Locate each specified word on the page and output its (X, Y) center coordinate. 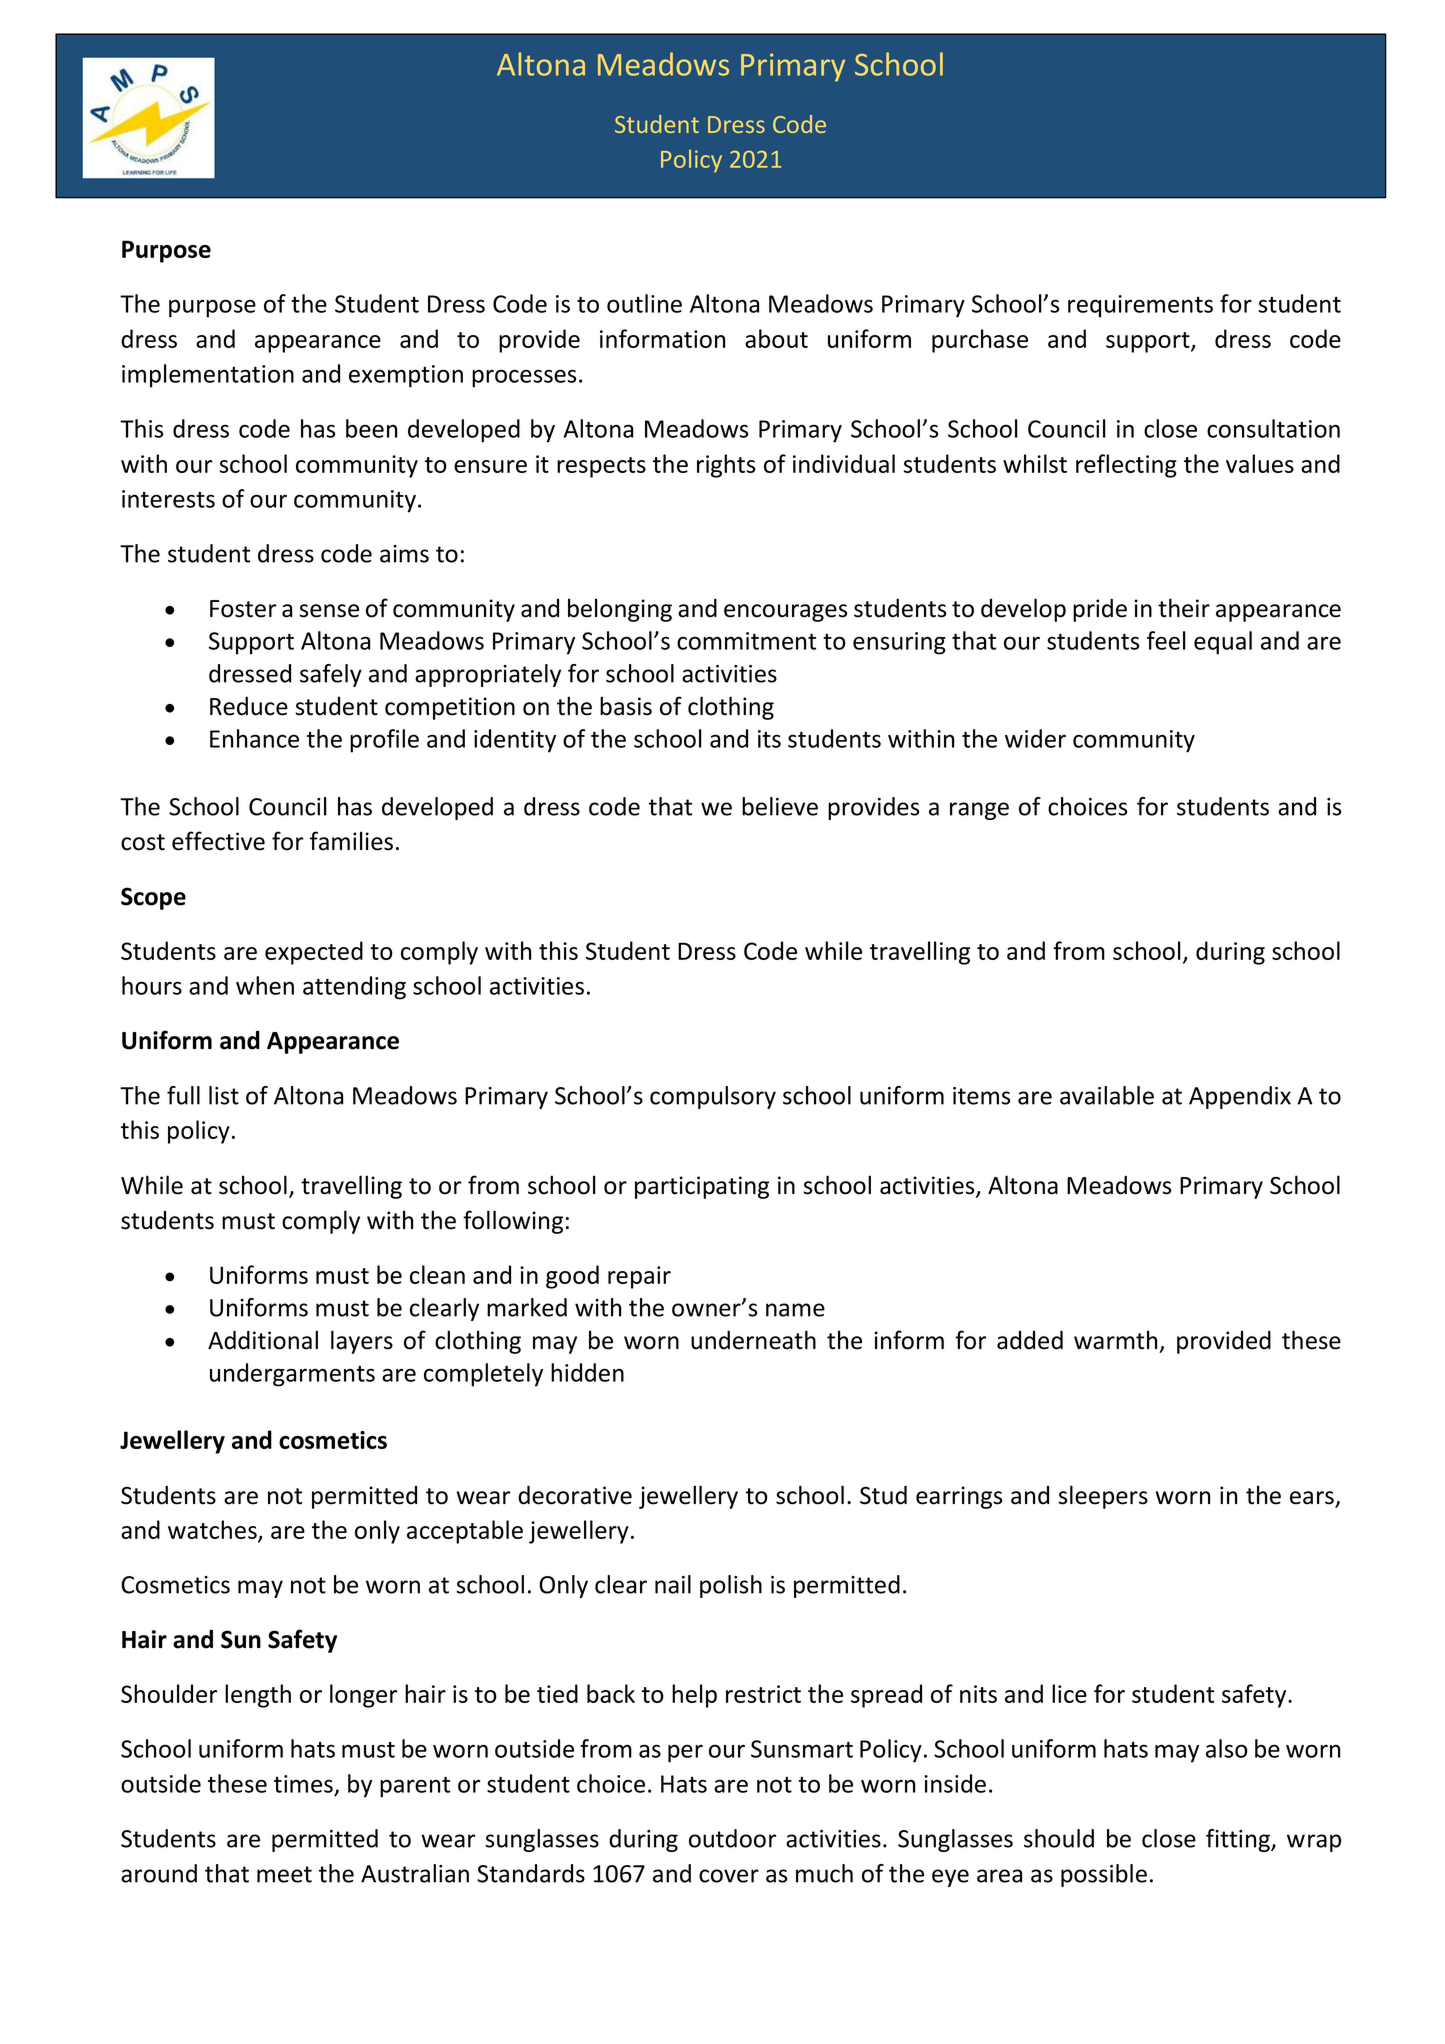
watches (213, 1531)
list (224, 1095)
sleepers (1103, 1497)
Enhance (254, 738)
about (776, 338)
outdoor (732, 1838)
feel (1166, 640)
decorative (575, 1495)
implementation (208, 376)
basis (626, 706)
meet (284, 1874)
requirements (1140, 306)
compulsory (713, 1097)
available (1107, 1095)
